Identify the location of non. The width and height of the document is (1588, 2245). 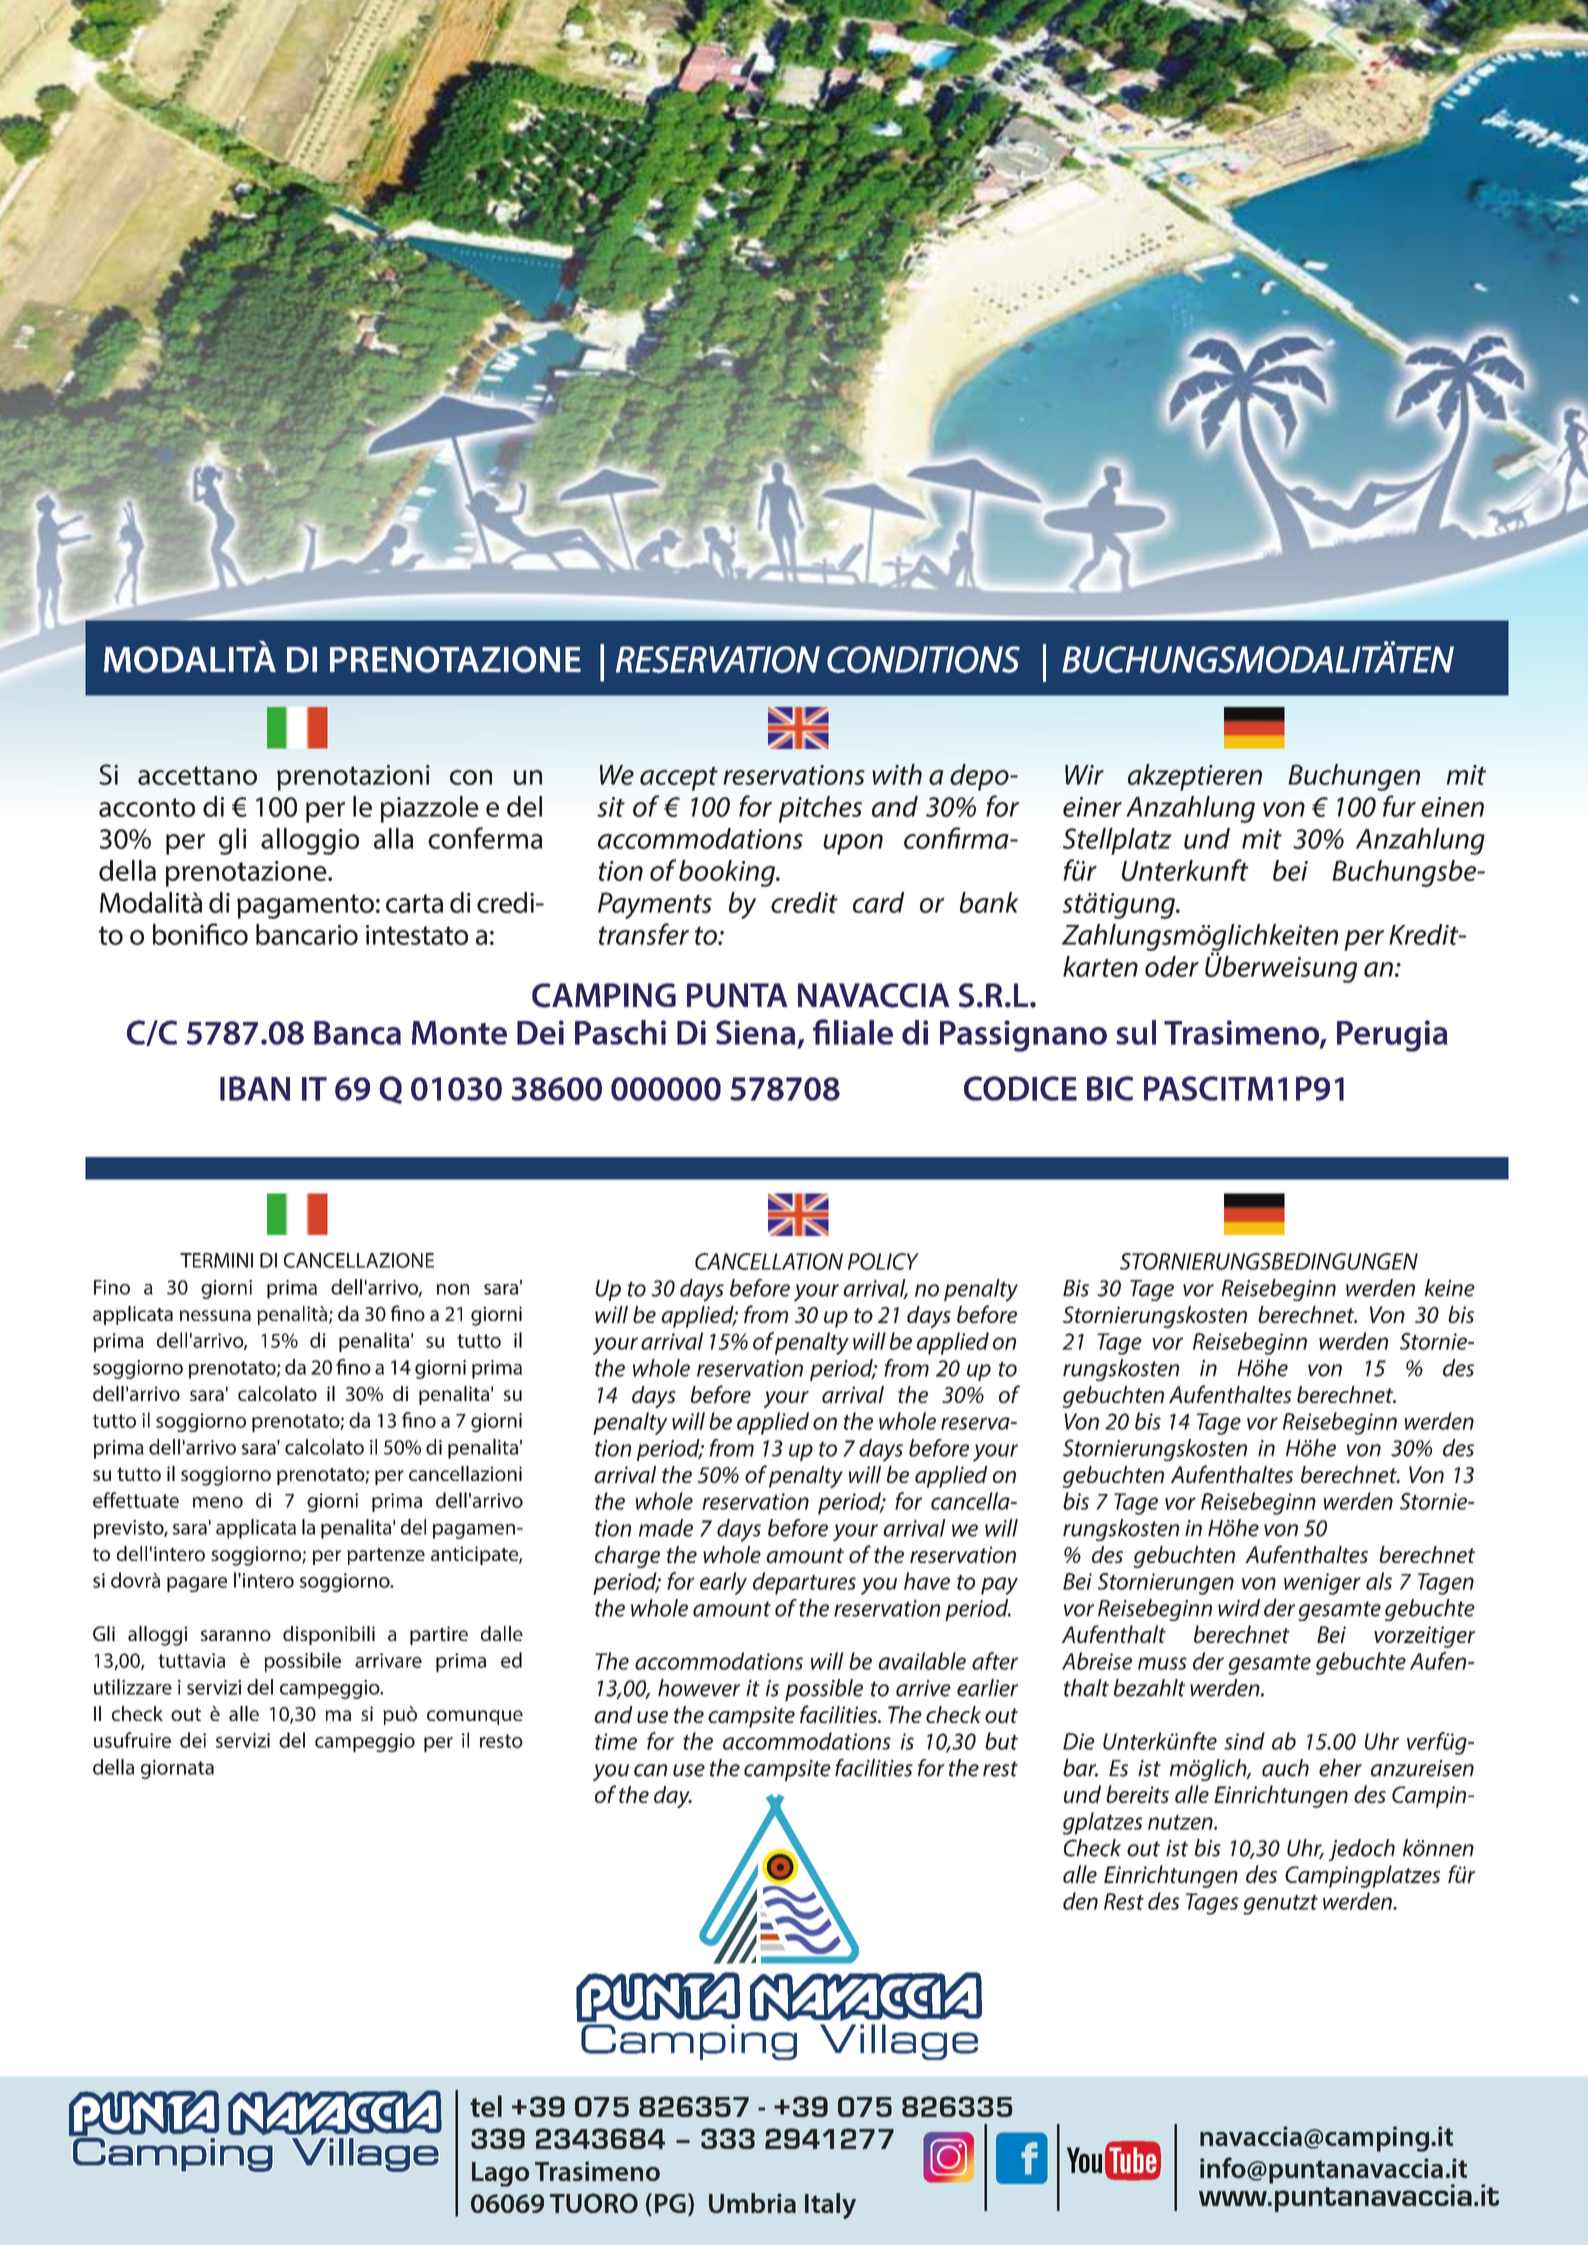
(453, 1289).
